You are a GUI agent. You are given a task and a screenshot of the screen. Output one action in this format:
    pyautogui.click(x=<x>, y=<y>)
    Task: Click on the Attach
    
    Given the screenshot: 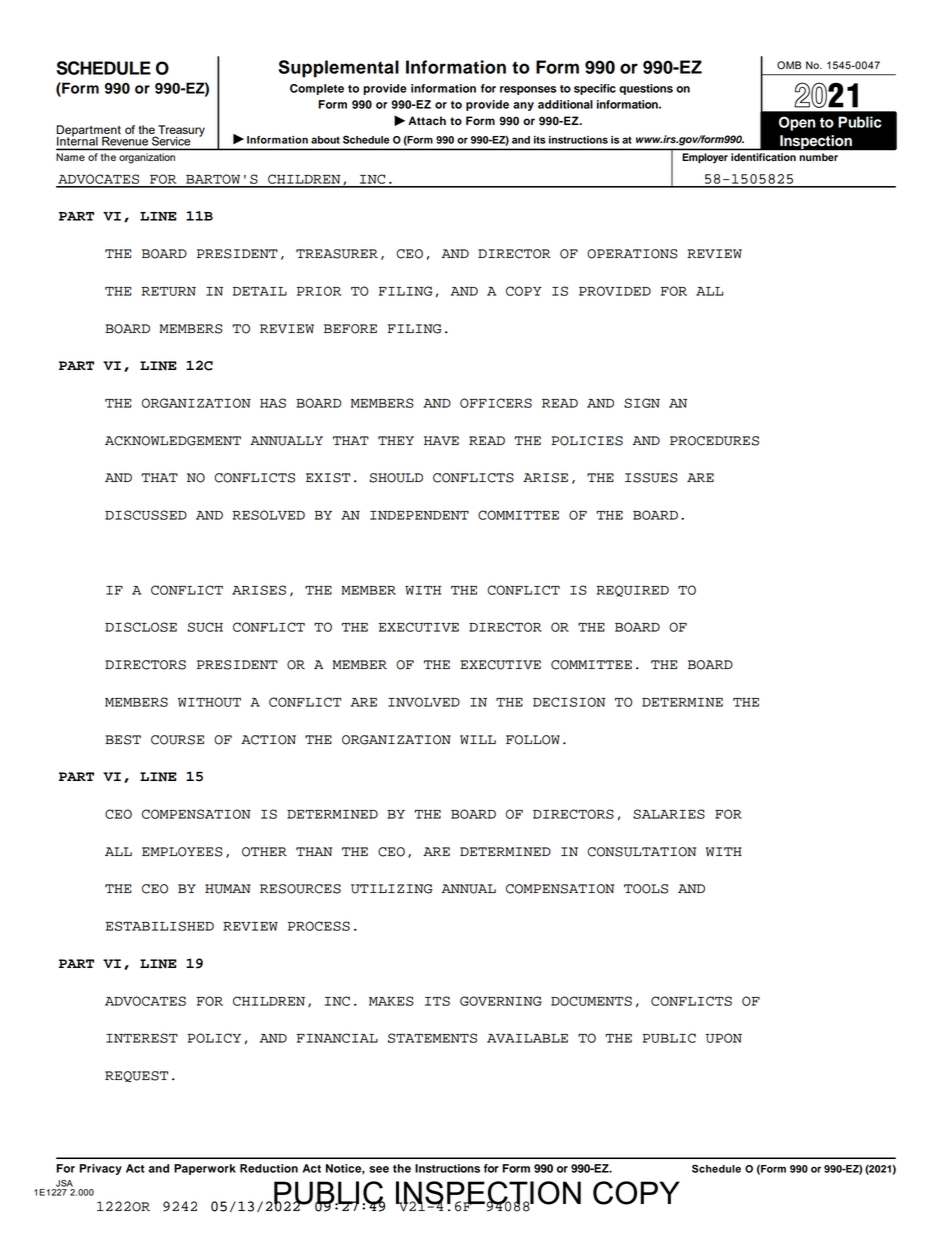 What is the action you would take?
    pyautogui.click(x=427, y=120)
